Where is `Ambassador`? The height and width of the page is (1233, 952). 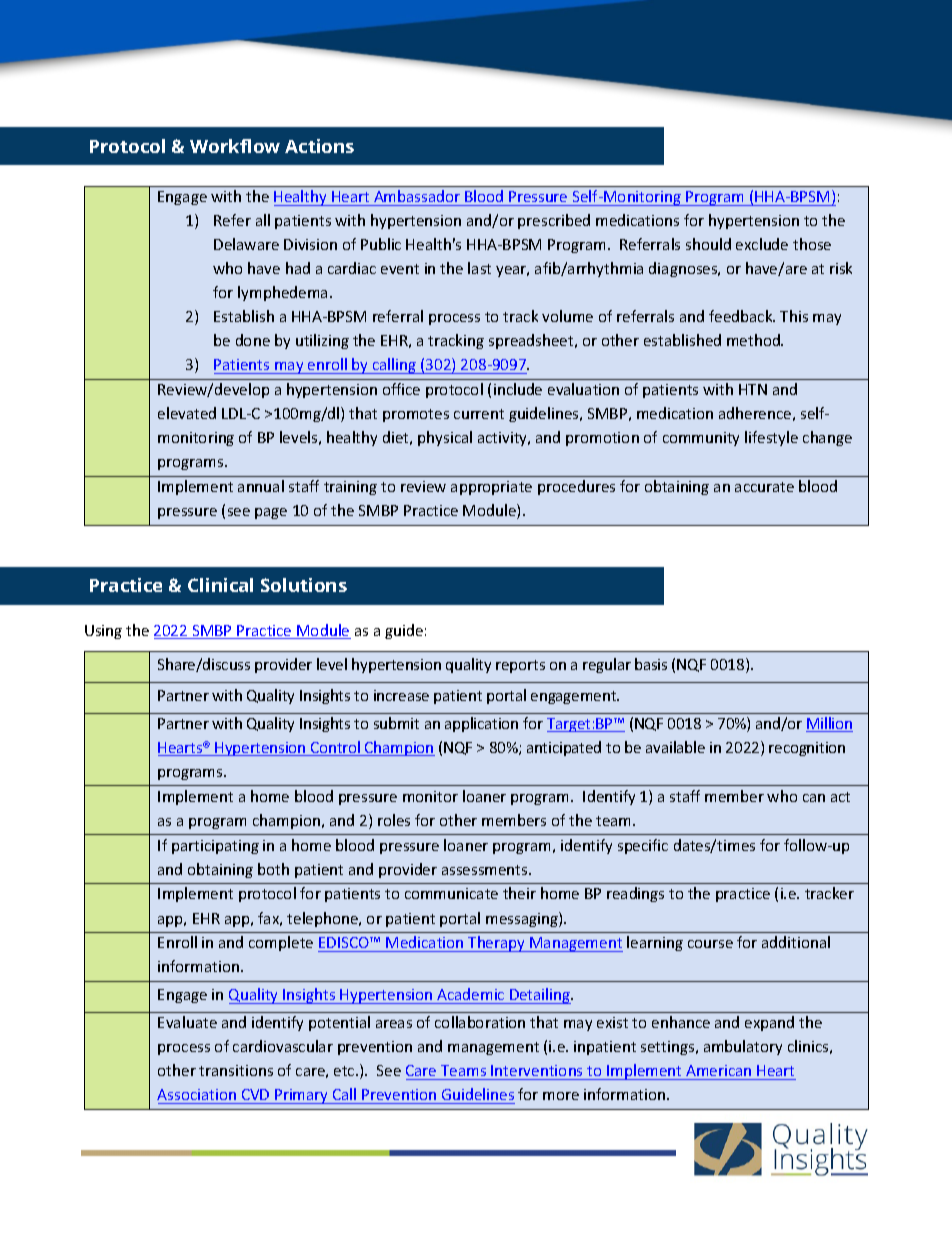
Ambassador is located at coordinates (417, 196).
